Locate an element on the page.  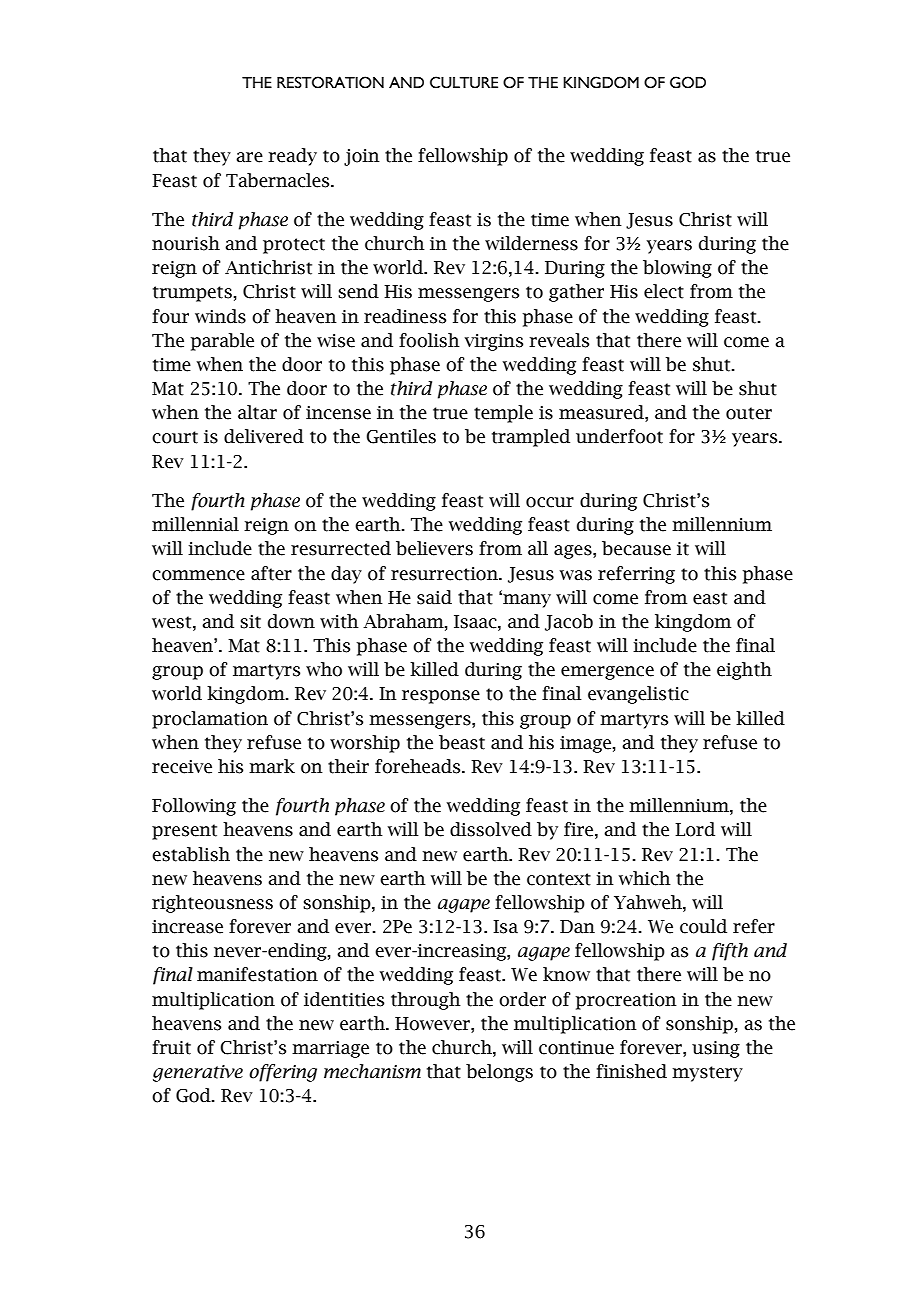
after is located at coordinates (271, 573).
